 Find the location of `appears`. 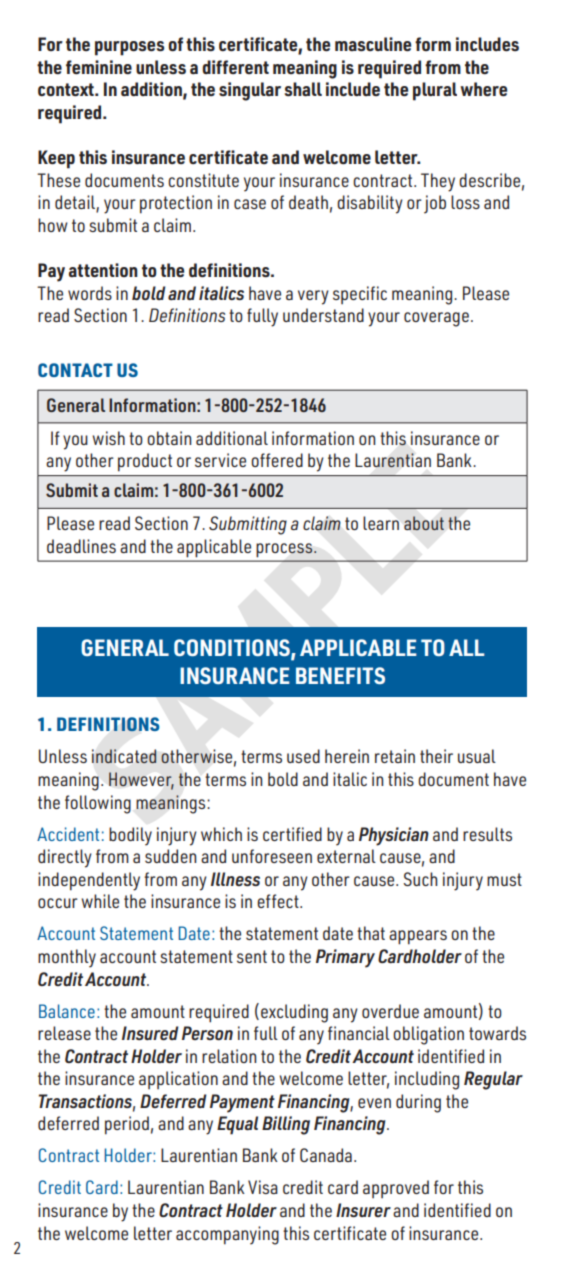

appears is located at coordinates (418, 937).
